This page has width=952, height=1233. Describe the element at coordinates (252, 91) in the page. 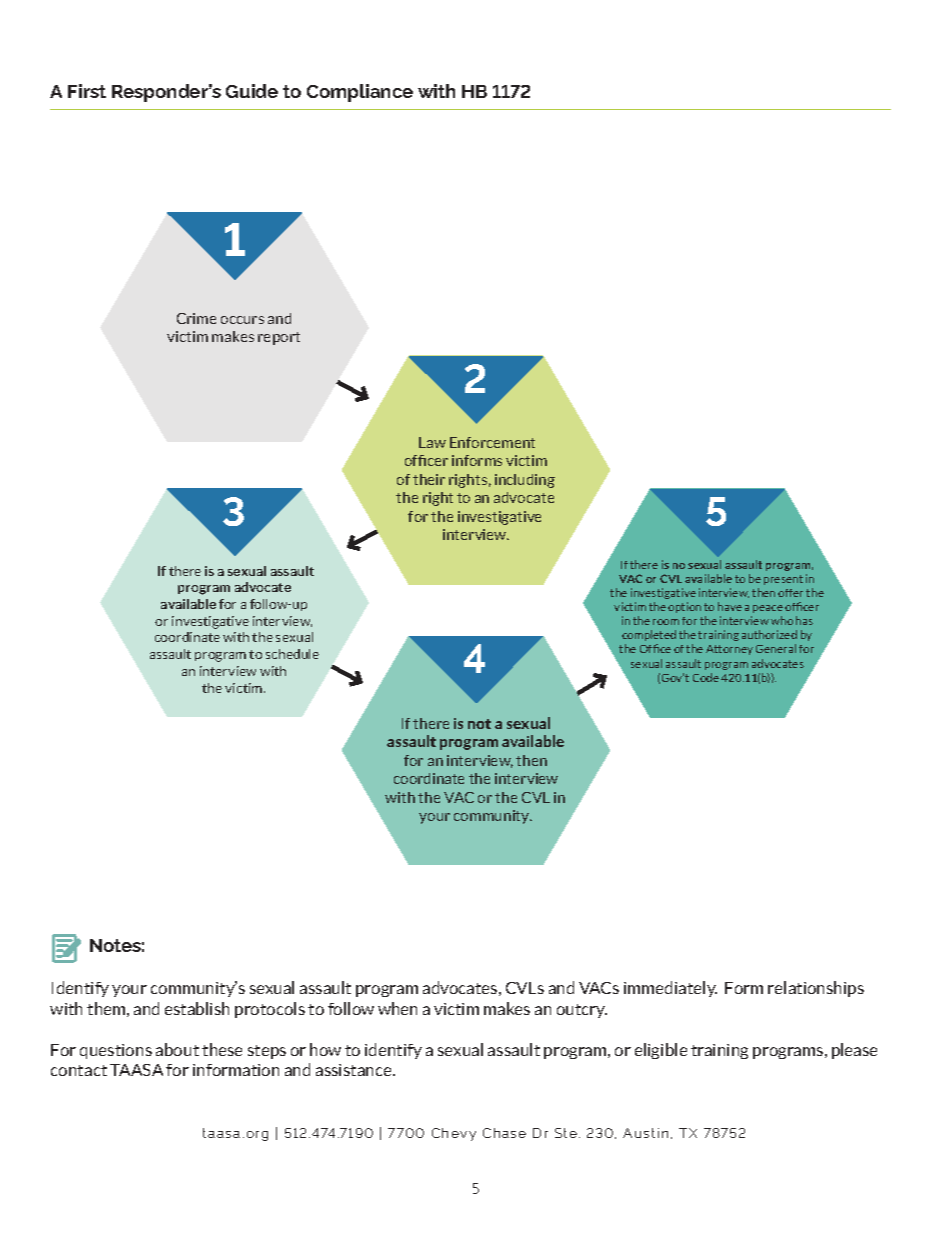

I see `Guide` at that location.
